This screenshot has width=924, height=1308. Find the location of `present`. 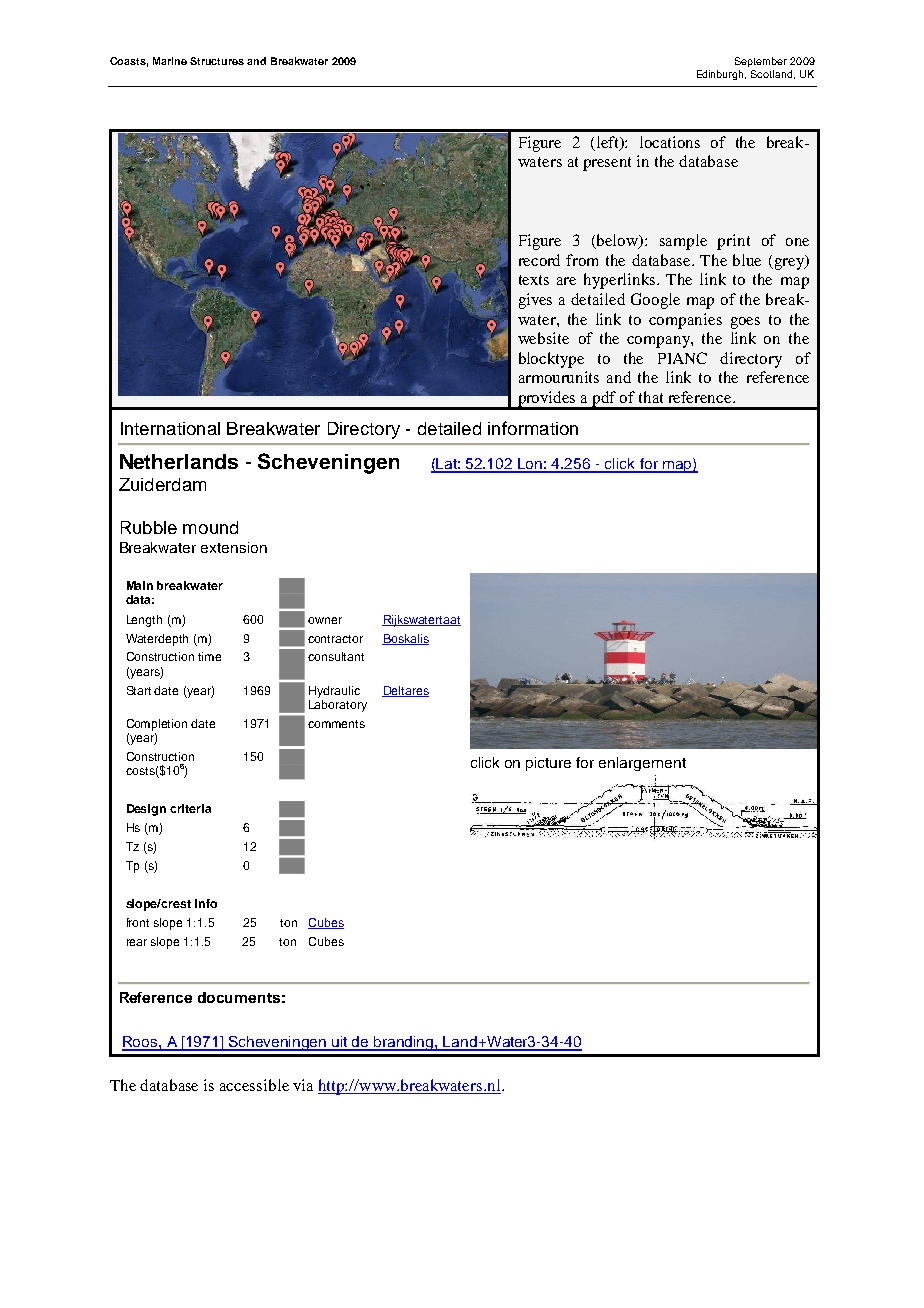

present is located at coordinates (607, 164).
